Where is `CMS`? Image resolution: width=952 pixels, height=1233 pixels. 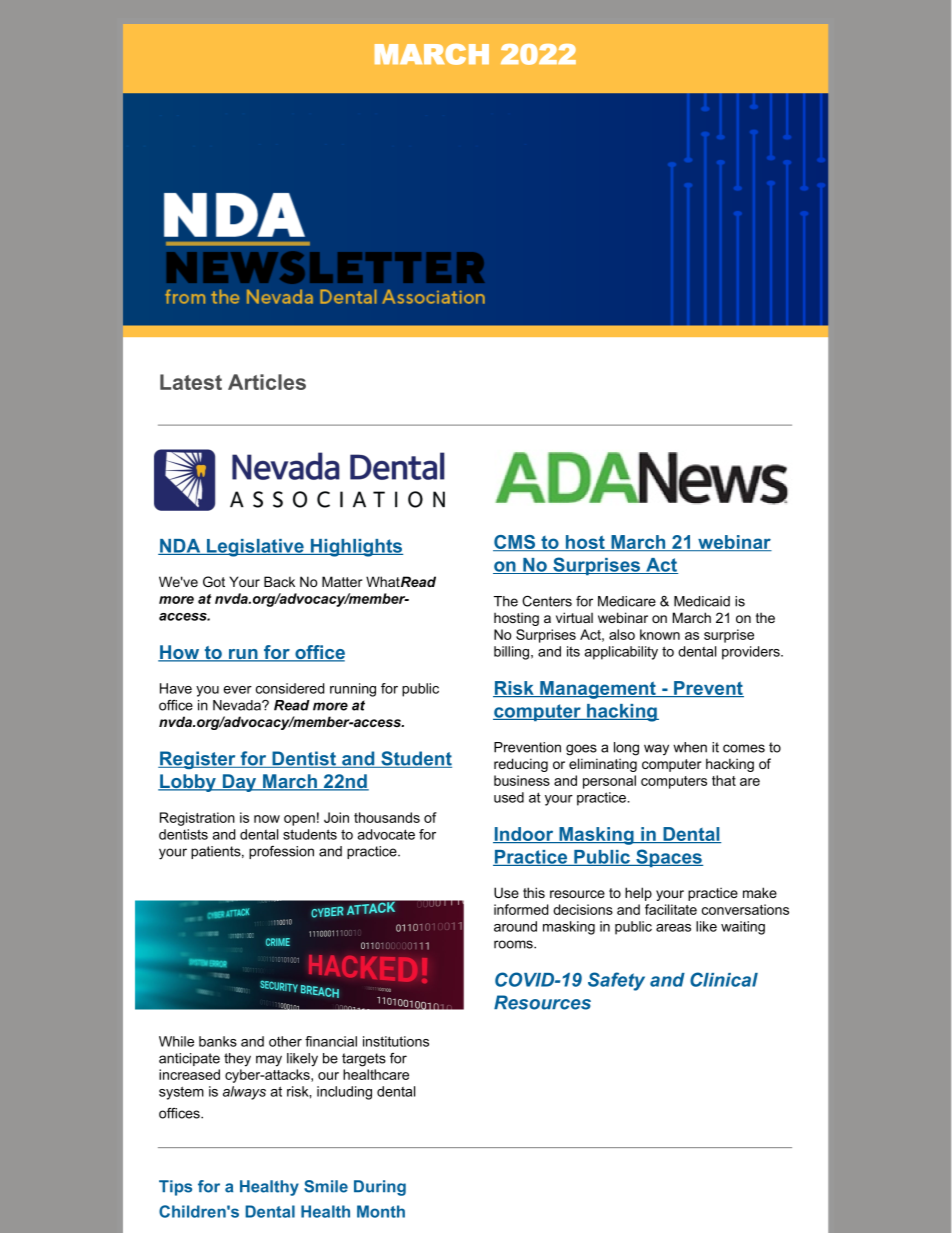
CMS is located at coordinates (515, 543).
